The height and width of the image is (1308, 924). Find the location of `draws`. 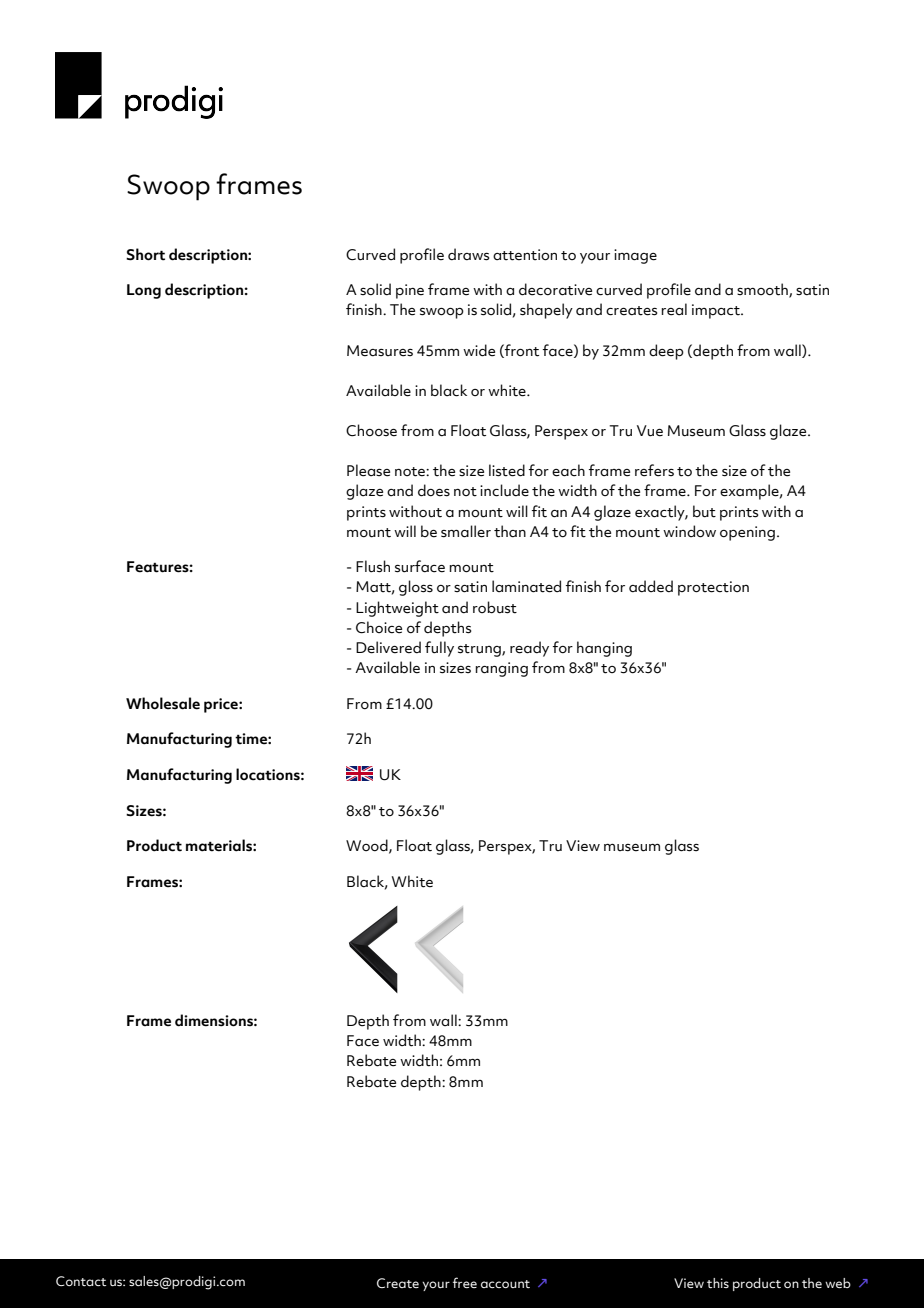

draws is located at coordinates (469, 254).
